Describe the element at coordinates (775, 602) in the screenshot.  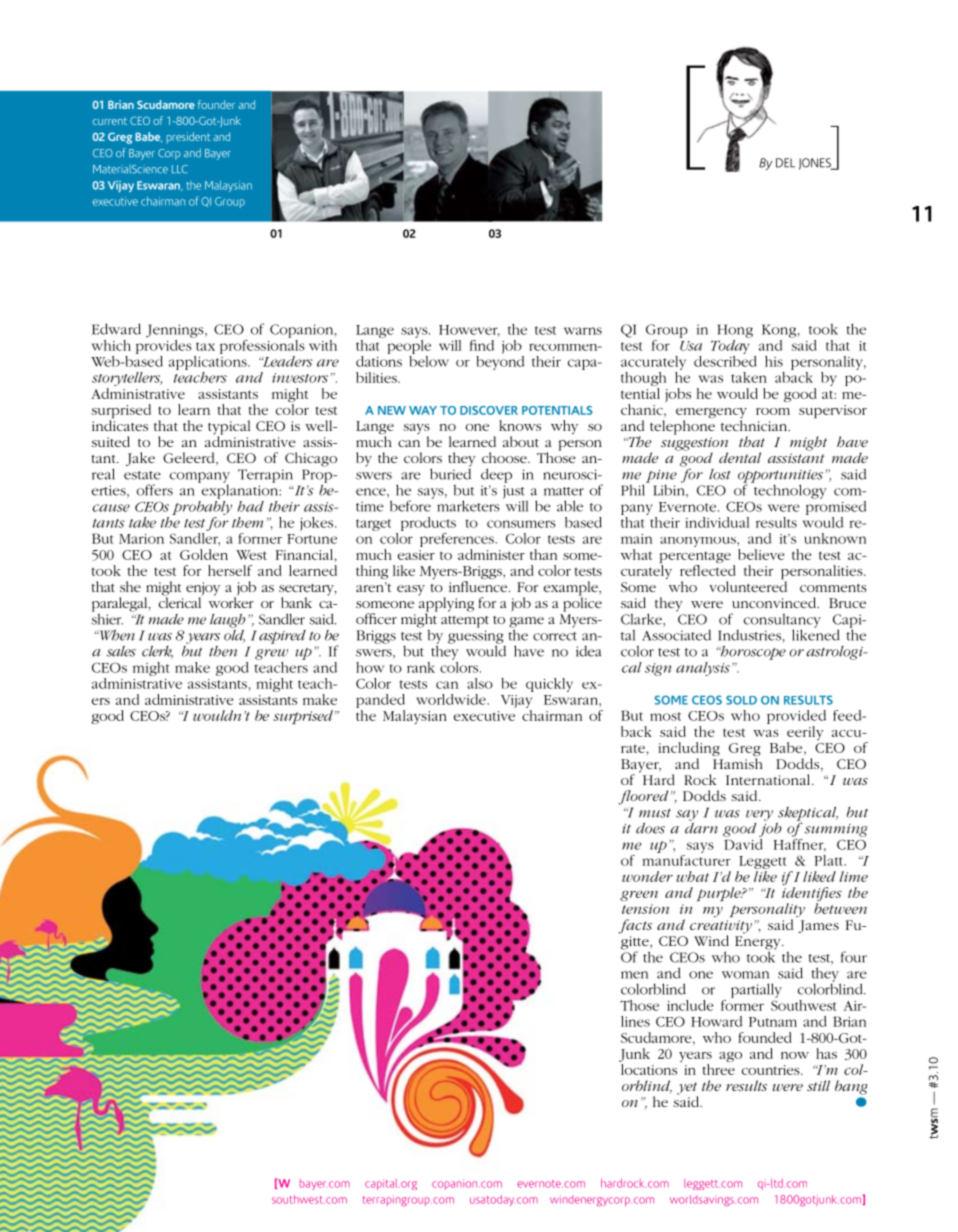
I see `unconvinced` at that location.
